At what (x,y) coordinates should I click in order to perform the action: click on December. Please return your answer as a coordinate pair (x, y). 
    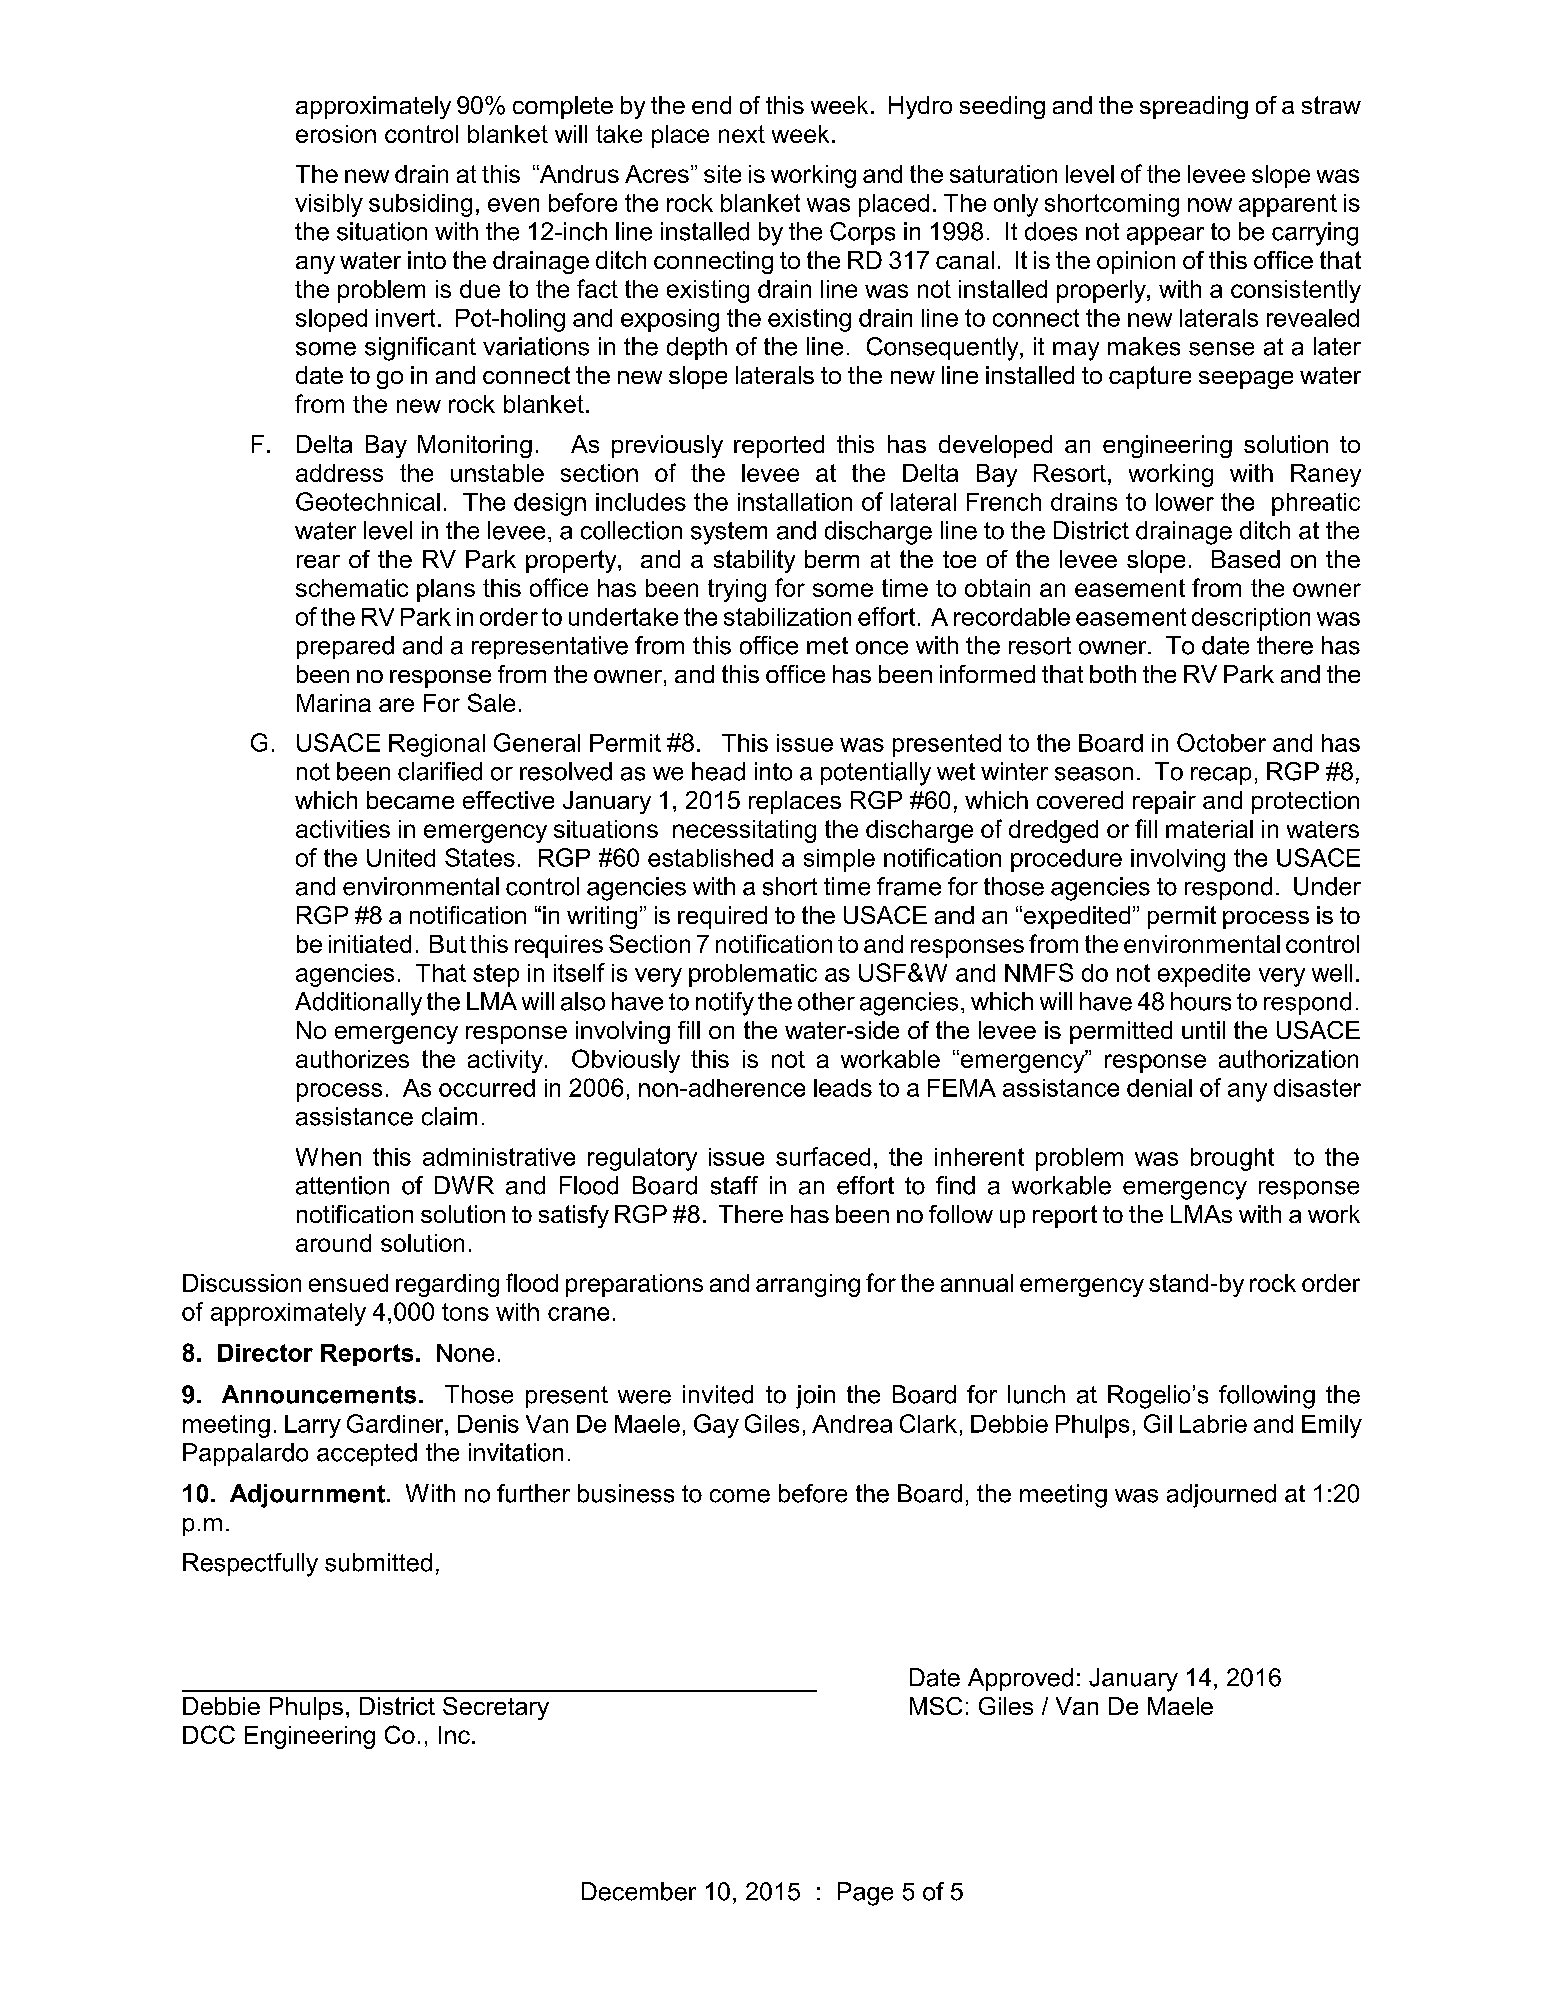
    Looking at the image, I should click on (639, 1891).
